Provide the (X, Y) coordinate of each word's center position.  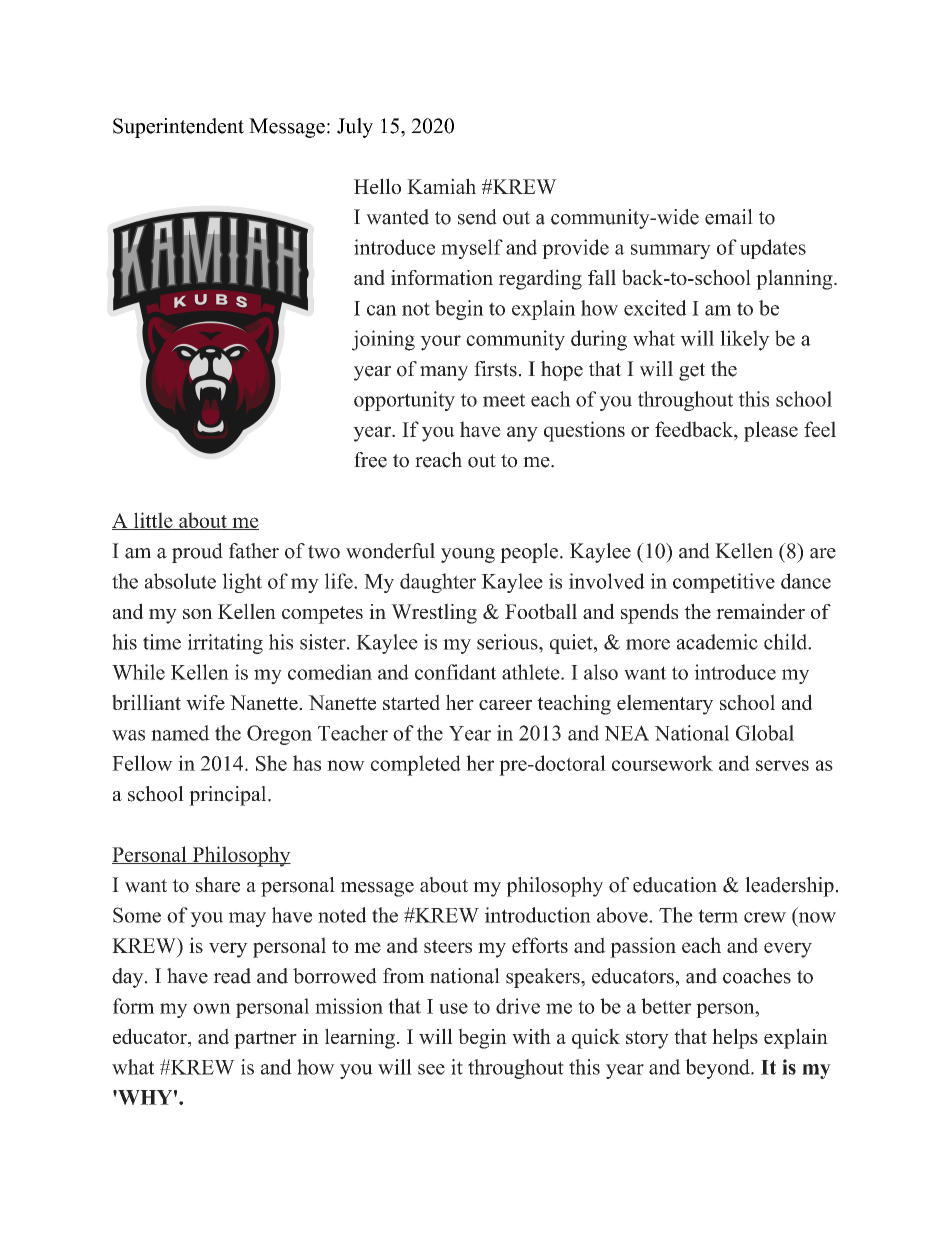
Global (765, 733)
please (771, 431)
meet (504, 400)
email (729, 217)
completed (416, 765)
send (477, 217)
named (180, 733)
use (453, 1008)
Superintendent (178, 128)
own (212, 1008)
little (153, 521)
